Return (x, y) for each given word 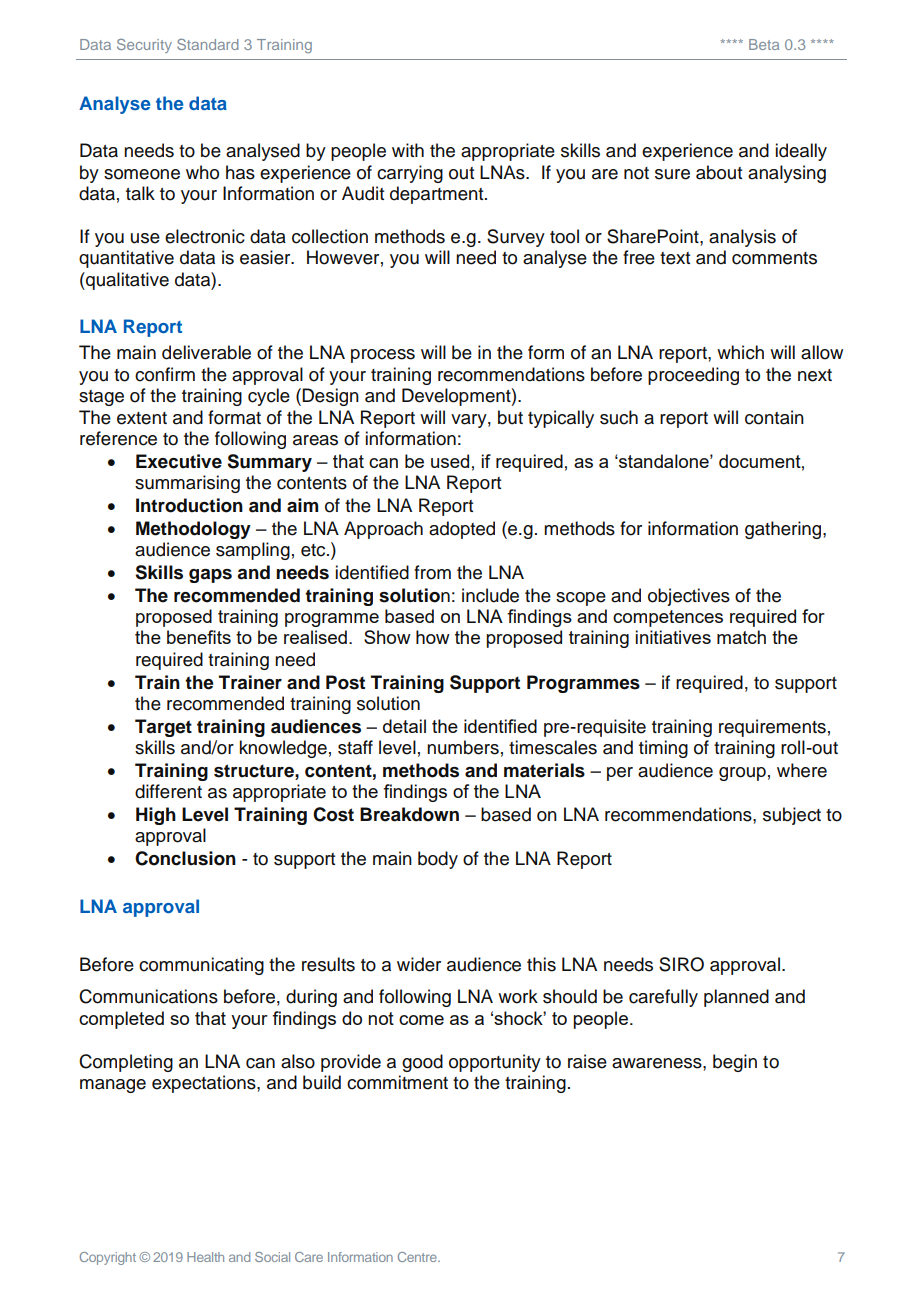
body (438, 860)
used (450, 461)
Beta (764, 44)
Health (205, 1257)
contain (774, 417)
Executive (179, 461)
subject (792, 816)
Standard (208, 44)
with (408, 150)
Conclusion (185, 858)
